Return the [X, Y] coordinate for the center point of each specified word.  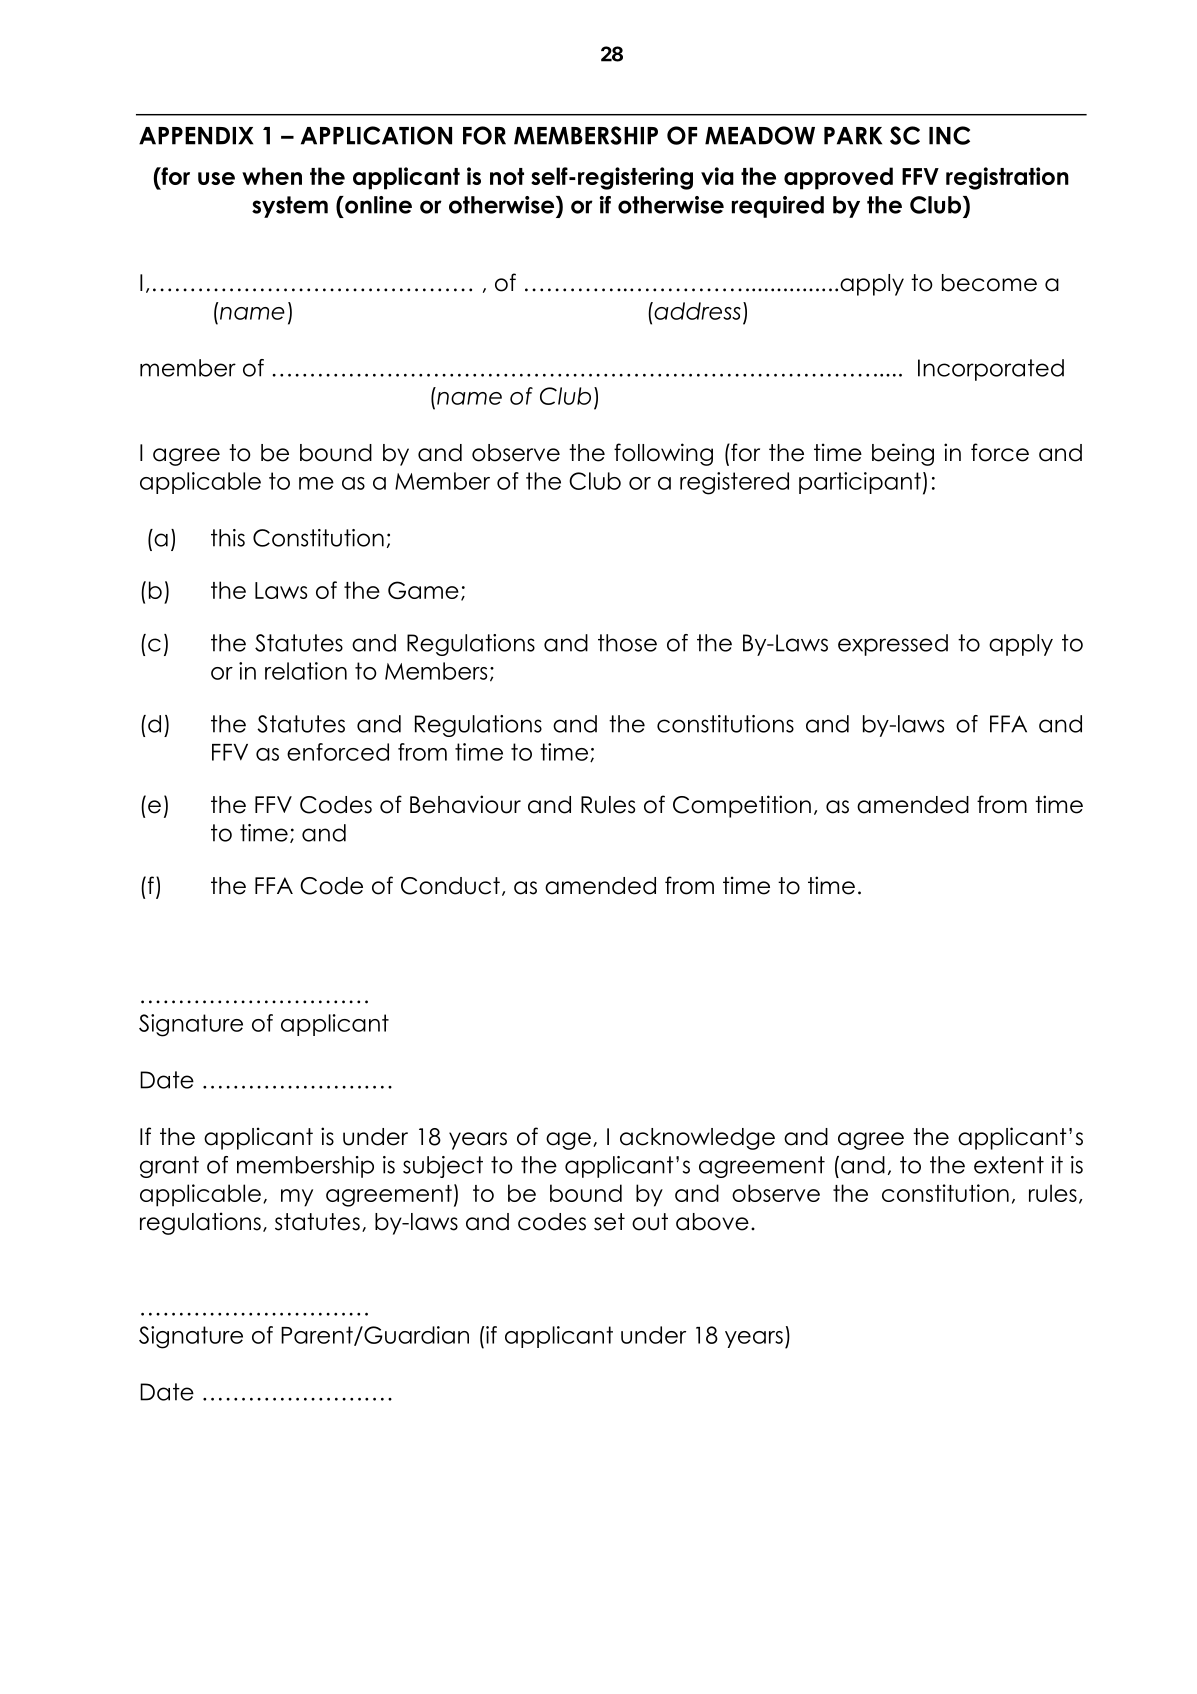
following [663, 454]
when [272, 176]
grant [169, 1167]
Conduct [450, 886]
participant [860, 483]
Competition [742, 806]
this [228, 538]
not [507, 176]
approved [838, 178]
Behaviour [465, 804]
